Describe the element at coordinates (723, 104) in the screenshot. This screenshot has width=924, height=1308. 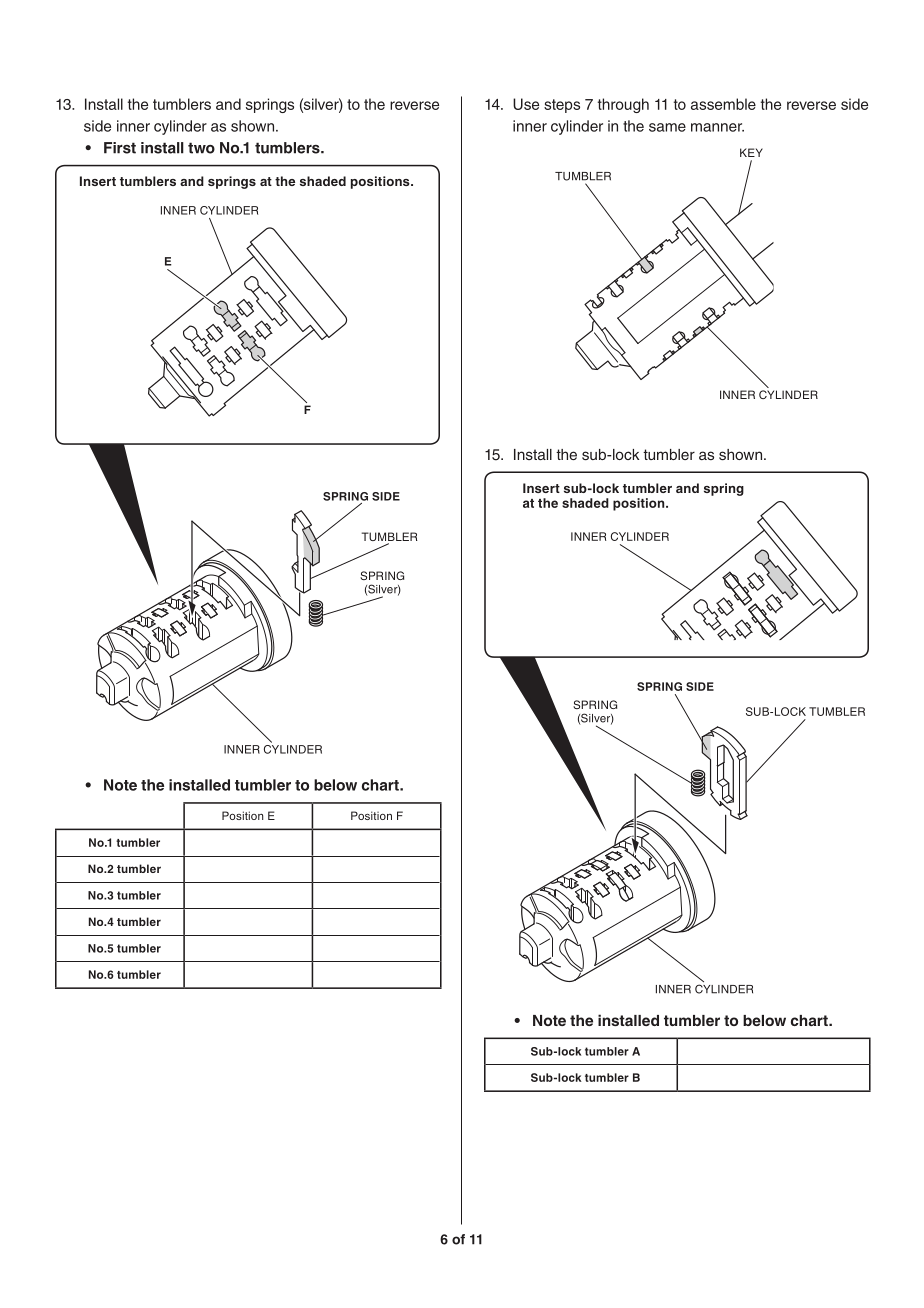
I see `assemble` at that location.
